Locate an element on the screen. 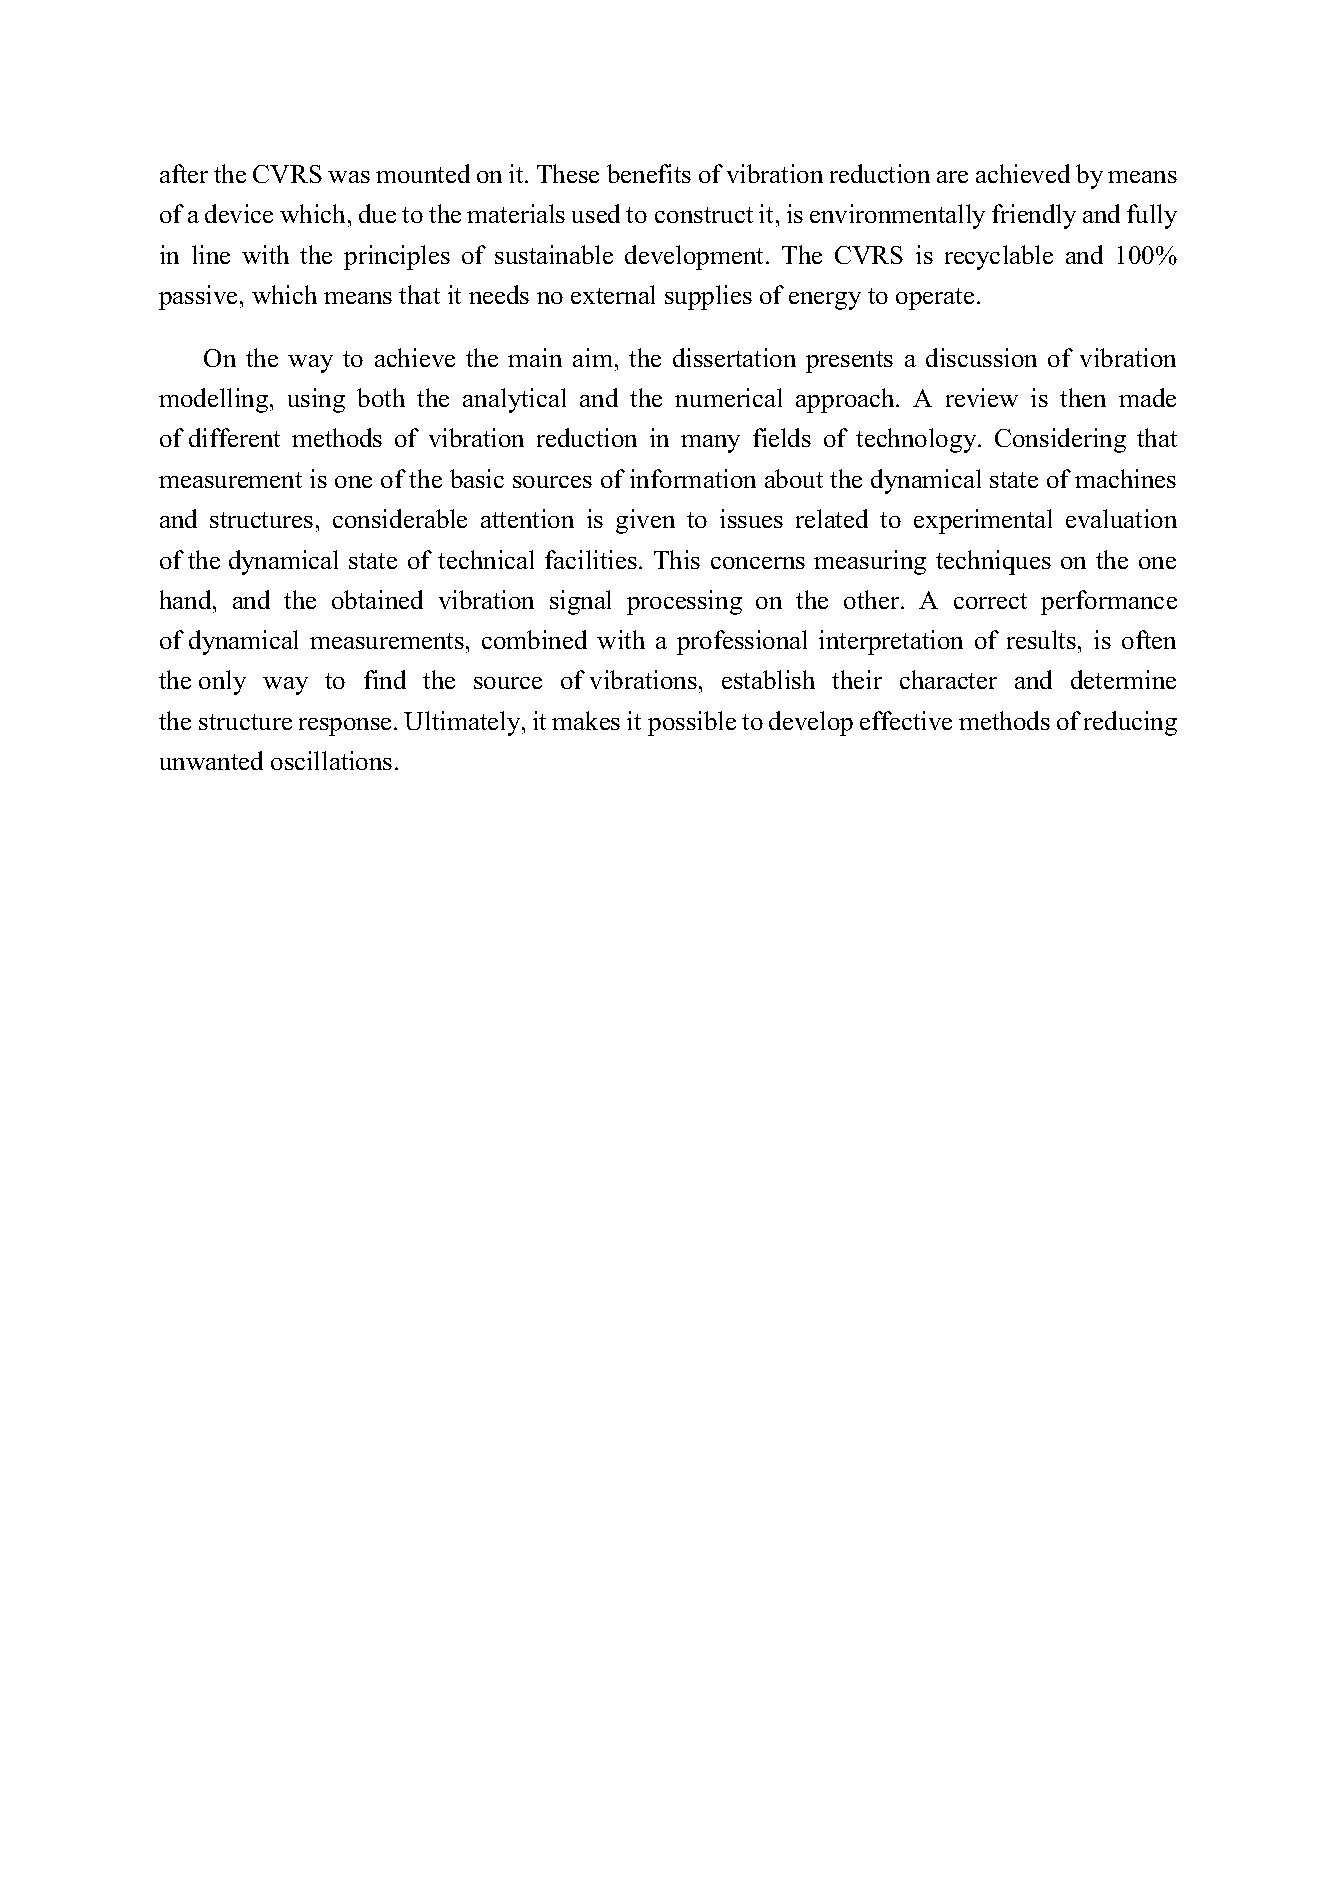 Image resolution: width=1337 pixels, height=1891 pixels. Considering is located at coordinates (1060, 440).
